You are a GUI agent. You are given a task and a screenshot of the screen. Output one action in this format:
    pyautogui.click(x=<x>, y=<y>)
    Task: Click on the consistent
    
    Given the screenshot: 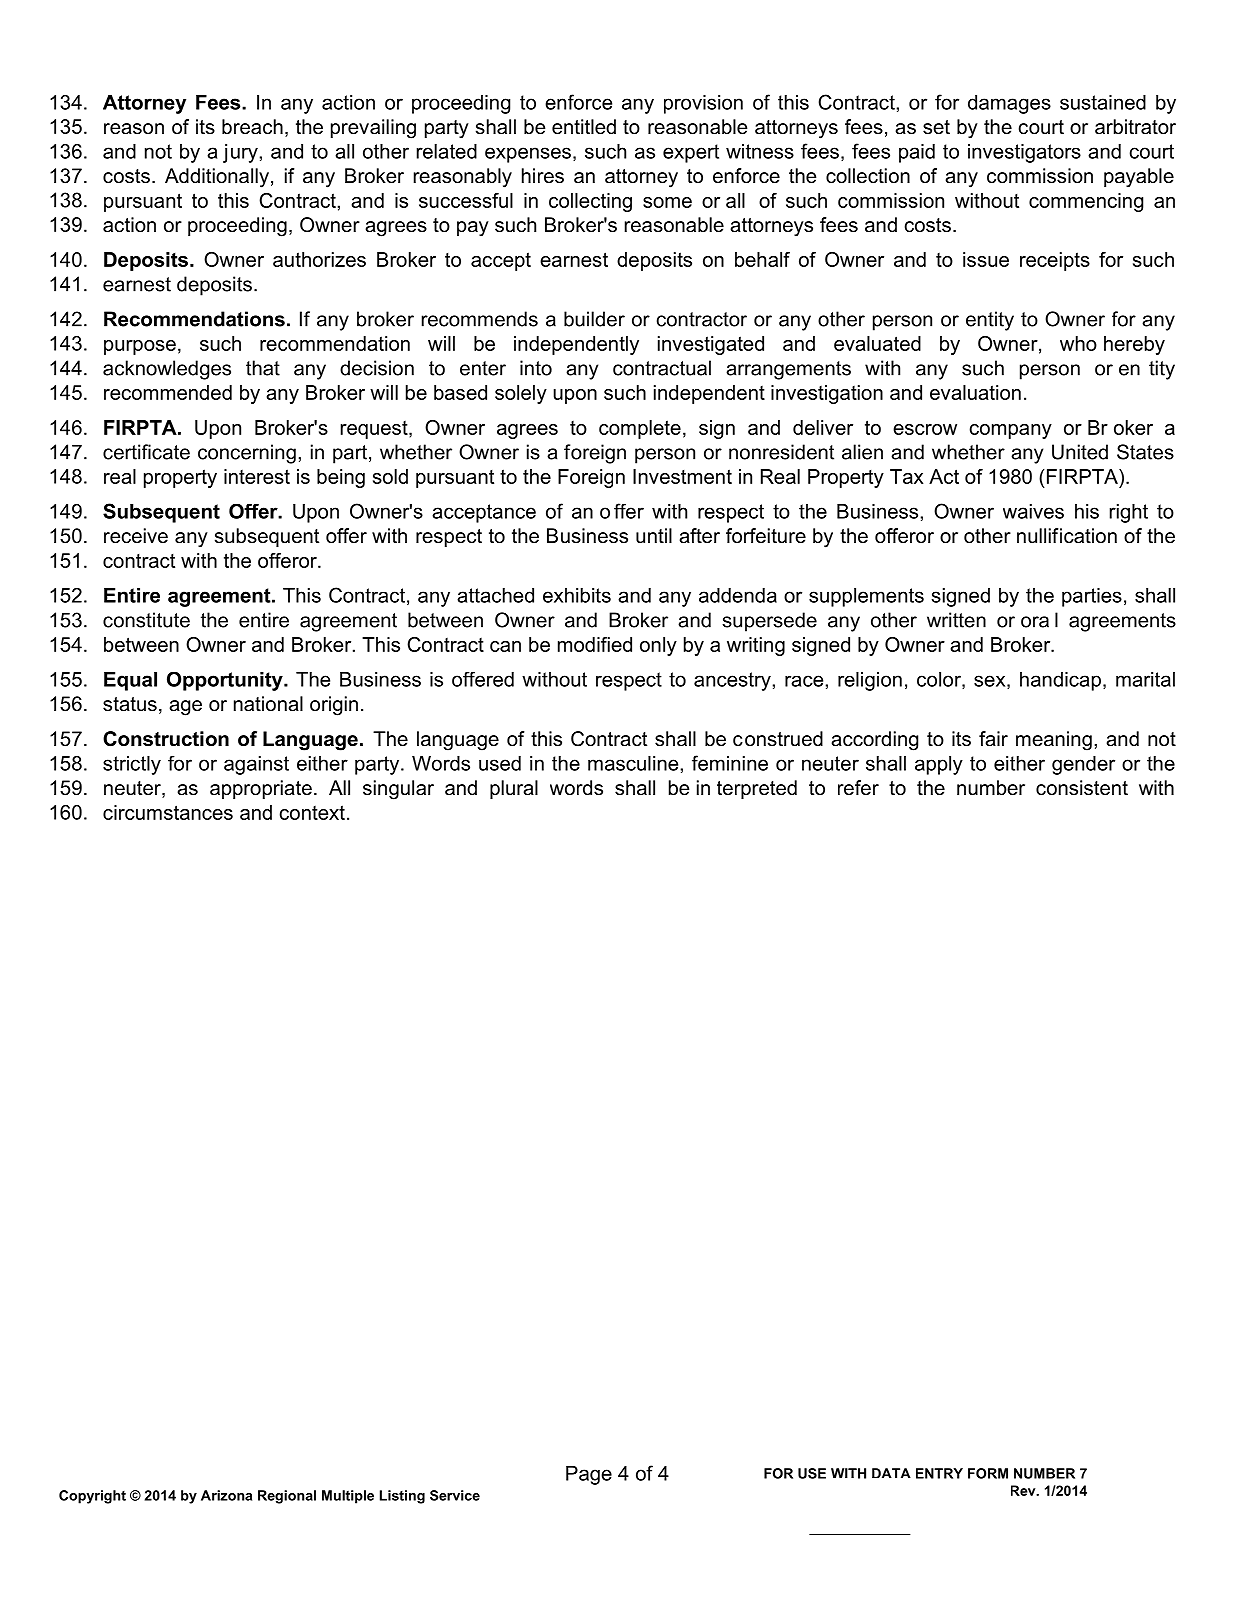 What is the action you would take?
    pyautogui.click(x=1082, y=788)
